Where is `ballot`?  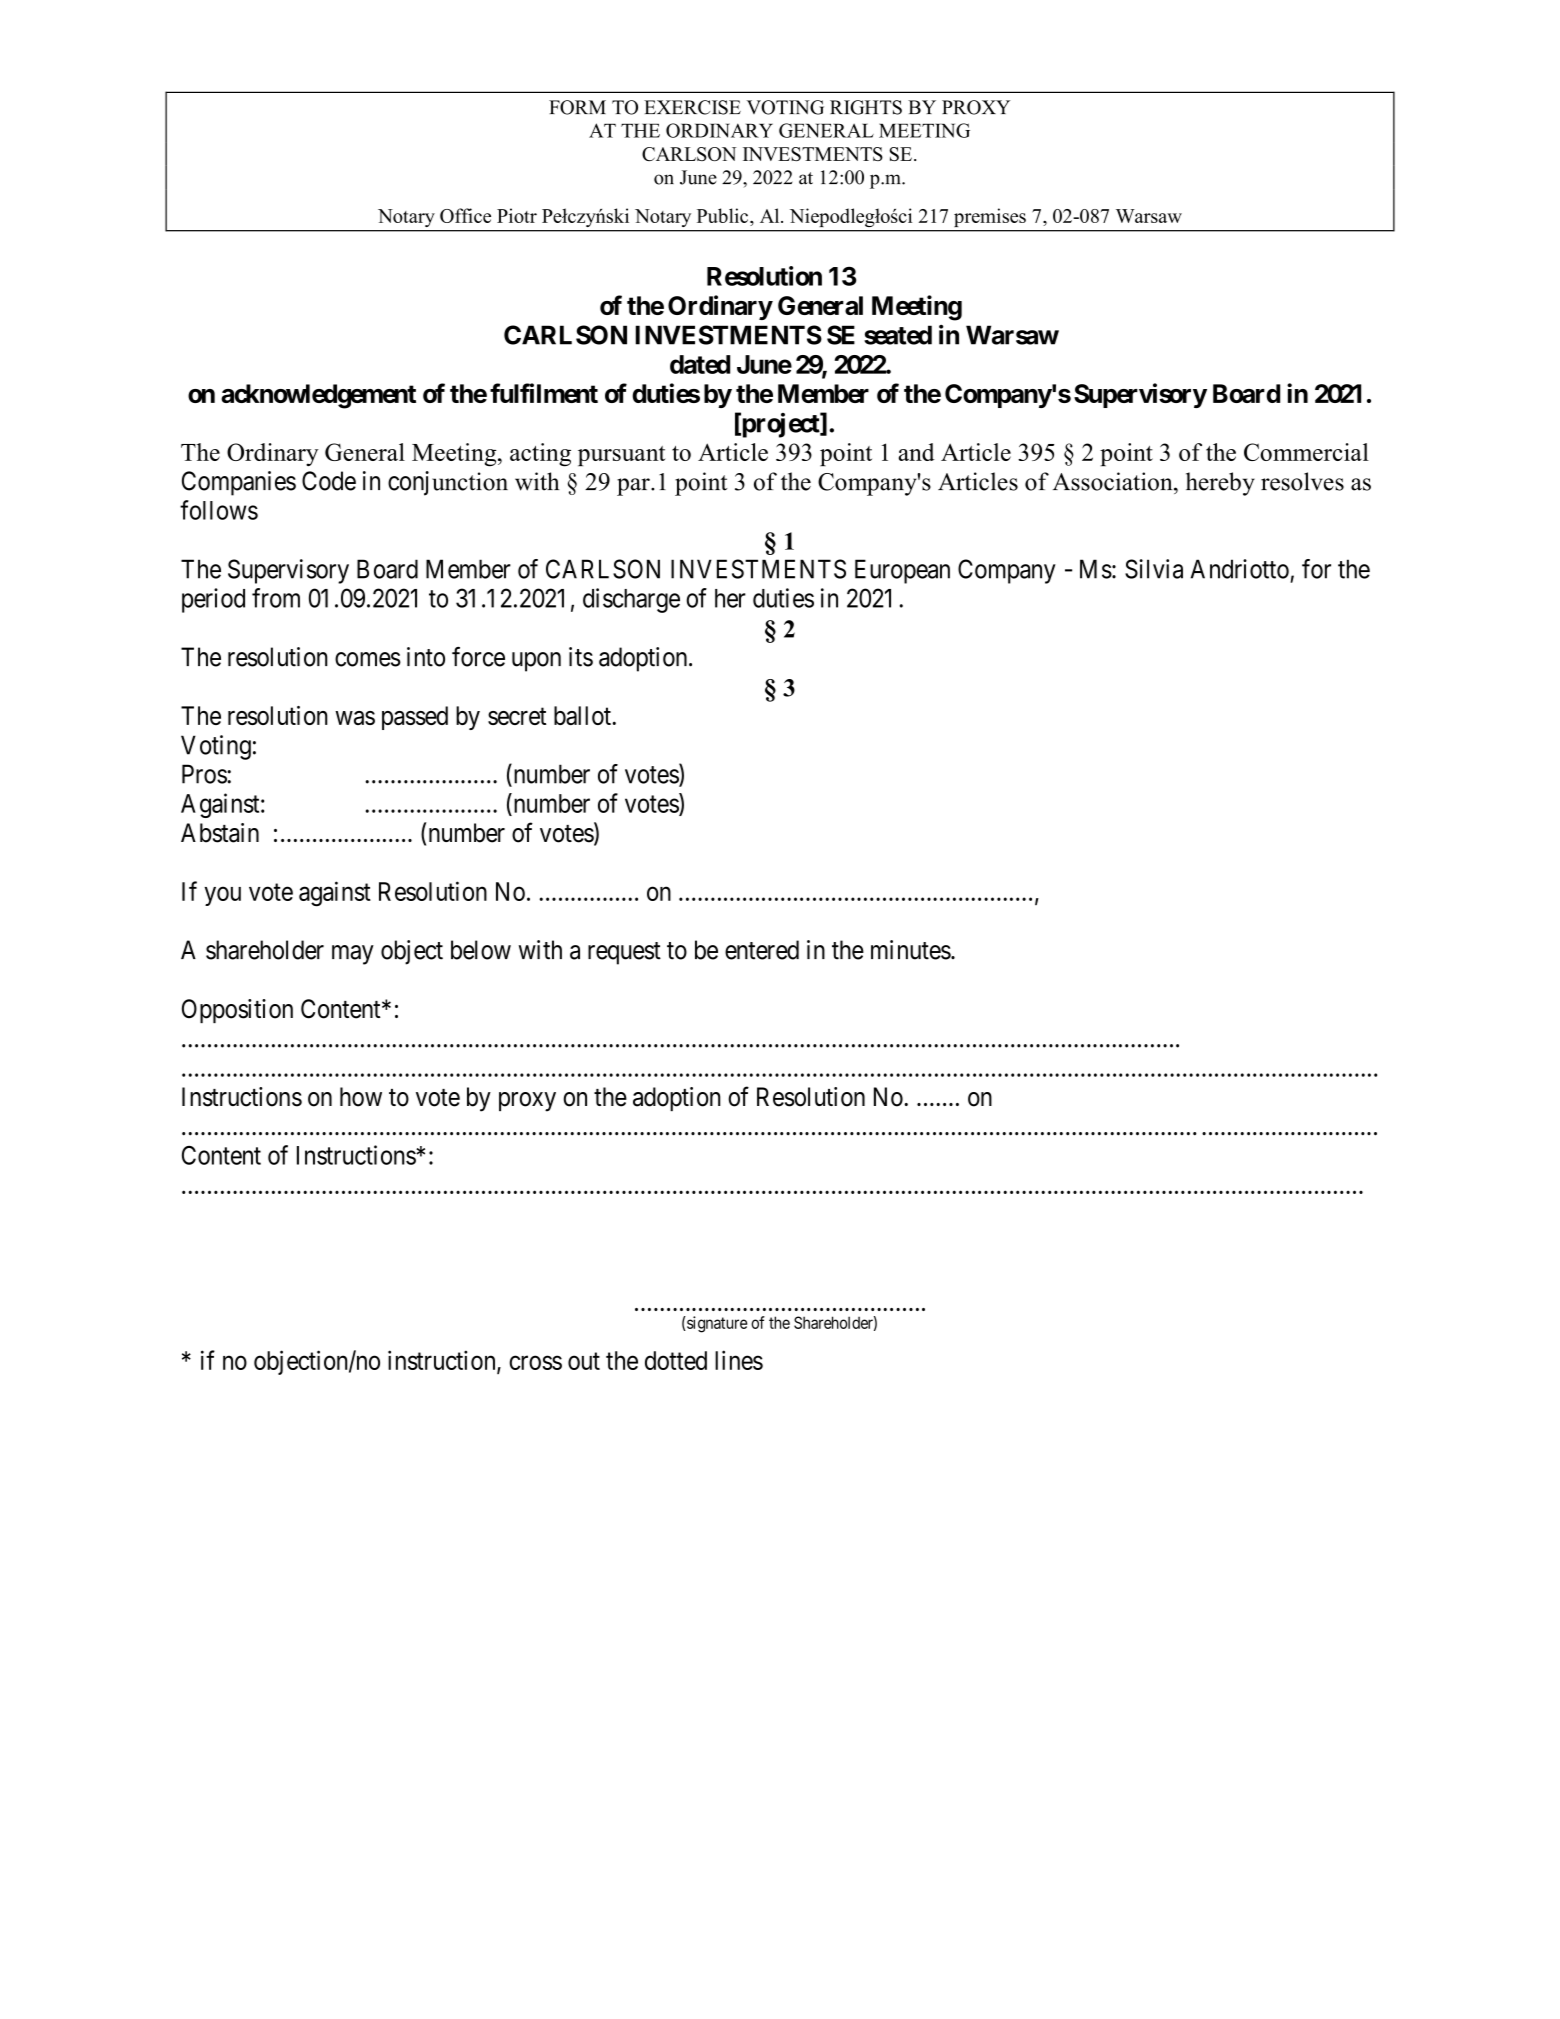 ballot is located at coordinates (583, 715).
